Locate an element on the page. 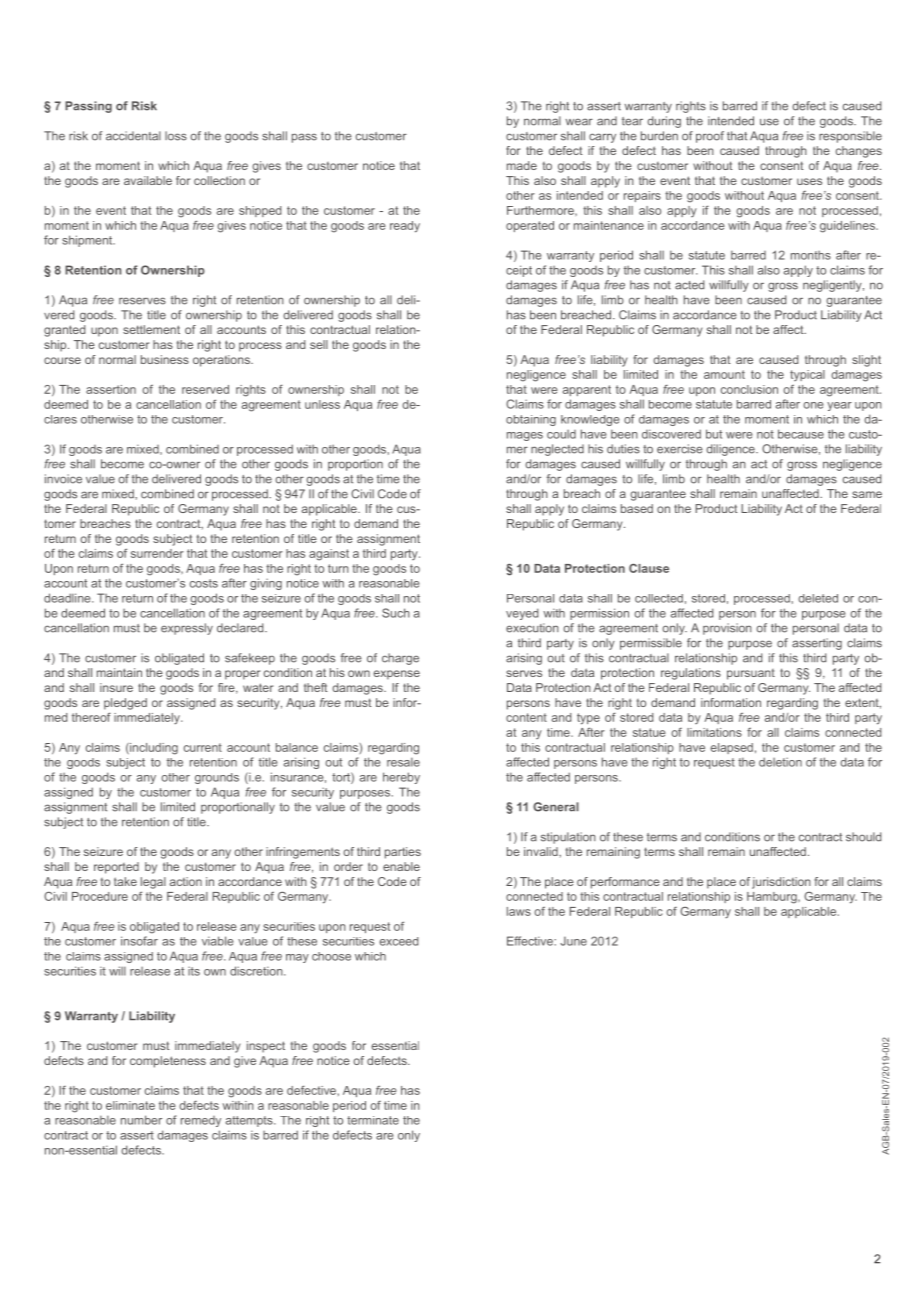 The width and height of the document is (924, 1308). expressly is located at coordinates (187, 629).
